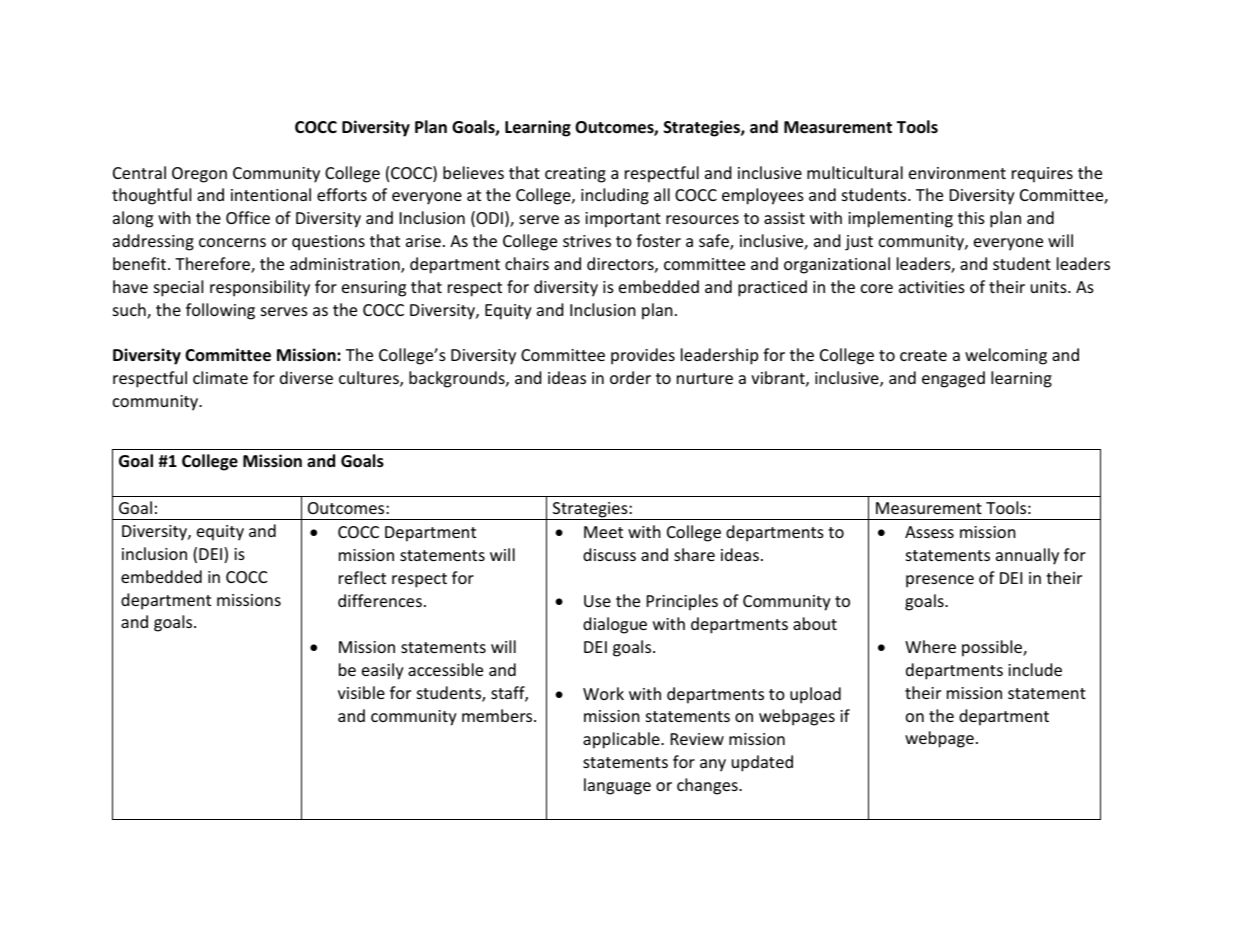 Image resolution: width=1233 pixels, height=952 pixels. Describe the element at coordinates (617, 786) in the document. I see `language` at that location.
